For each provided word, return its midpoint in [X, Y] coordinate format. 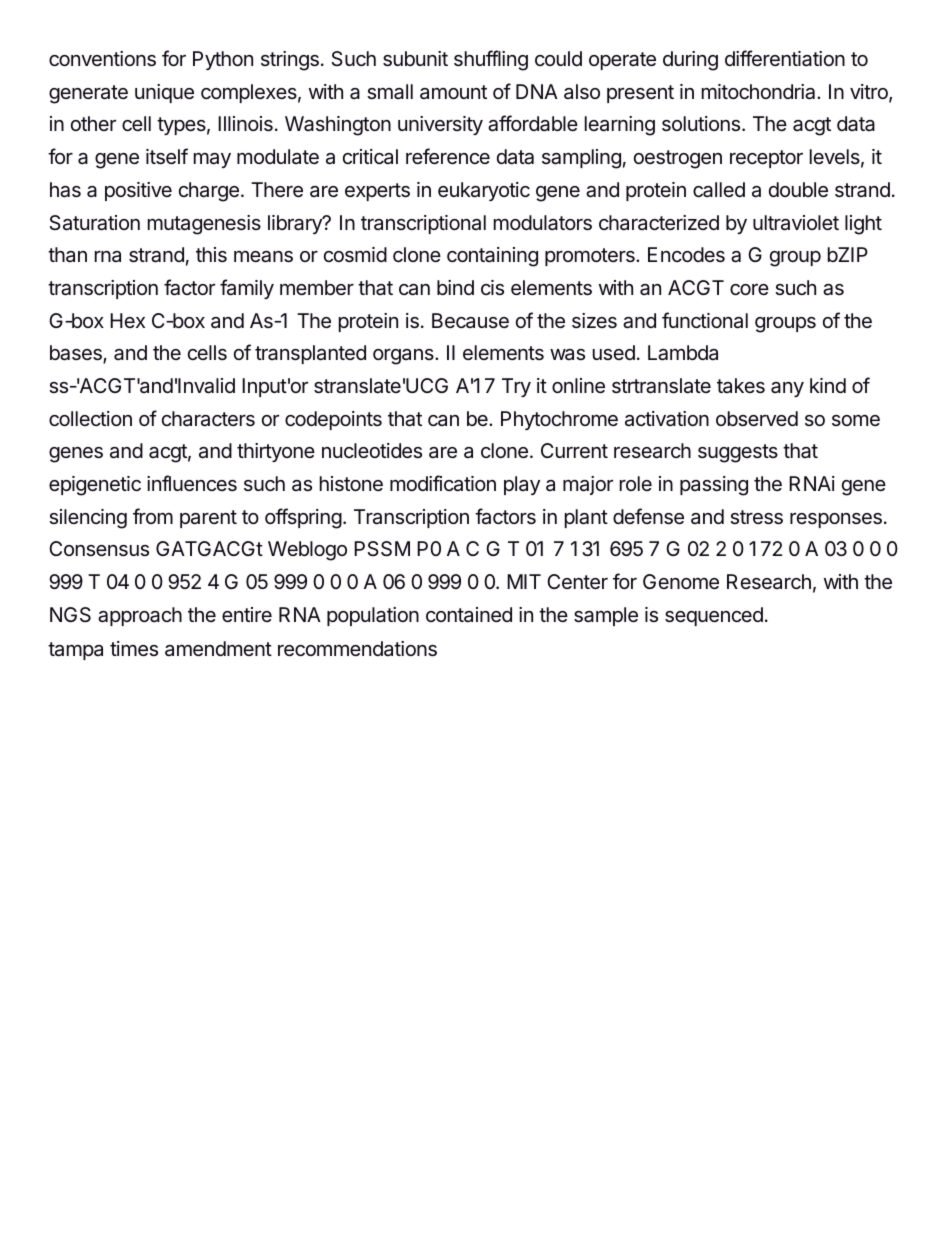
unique [164, 93]
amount [453, 92]
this [211, 254]
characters [208, 419]
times [134, 648]
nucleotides [372, 450]
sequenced [714, 616]
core [749, 289]
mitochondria [760, 92]
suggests [738, 453]
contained [469, 614]
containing [492, 257]
